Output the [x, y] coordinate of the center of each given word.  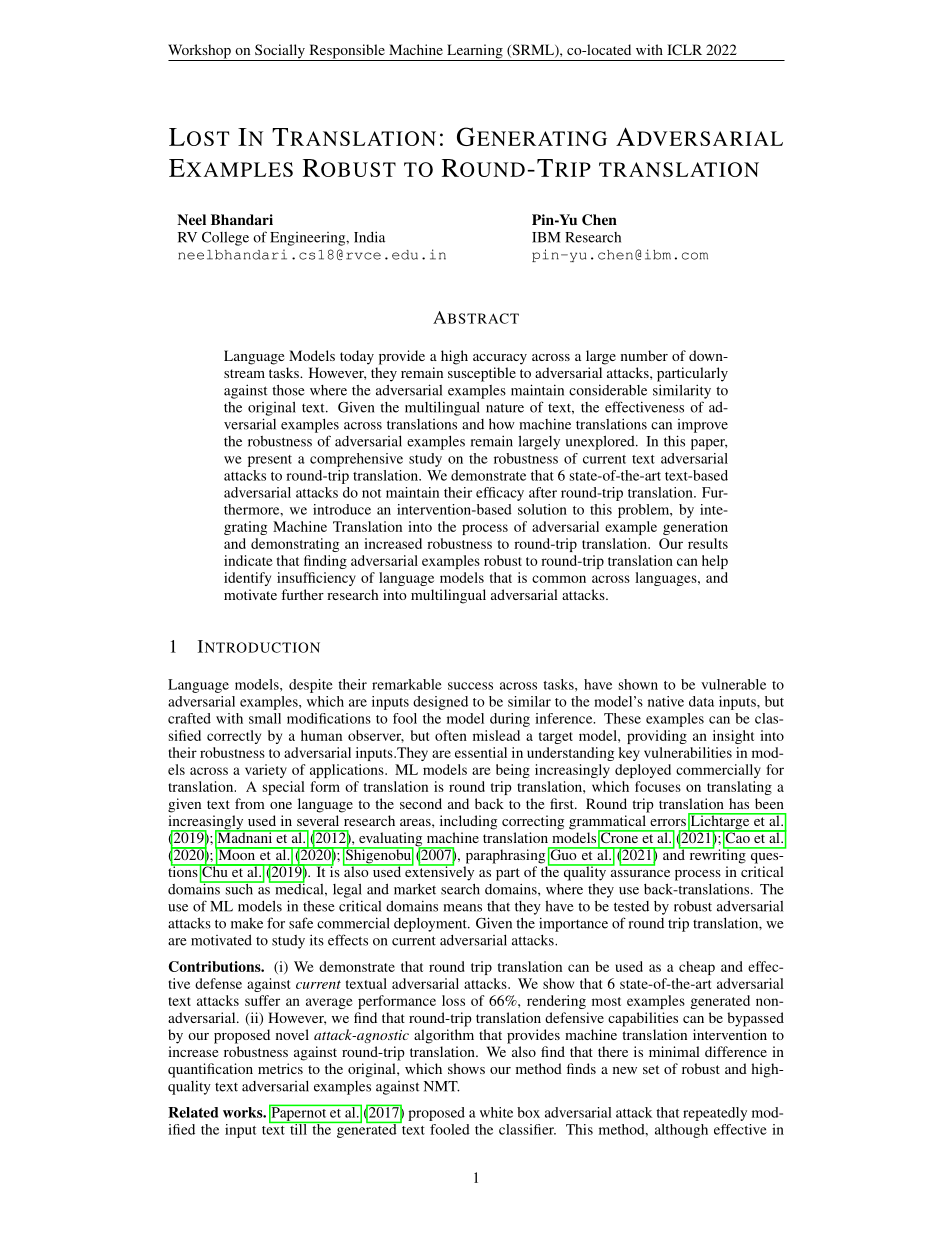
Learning [475, 52]
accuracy [500, 359]
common [559, 579]
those [288, 390]
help [715, 562]
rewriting [717, 855]
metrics [280, 1068]
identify [247, 579]
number [644, 355]
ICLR [684, 49]
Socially [280, 52]
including [468, 822]
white [496, 1112]
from [250, 803]
